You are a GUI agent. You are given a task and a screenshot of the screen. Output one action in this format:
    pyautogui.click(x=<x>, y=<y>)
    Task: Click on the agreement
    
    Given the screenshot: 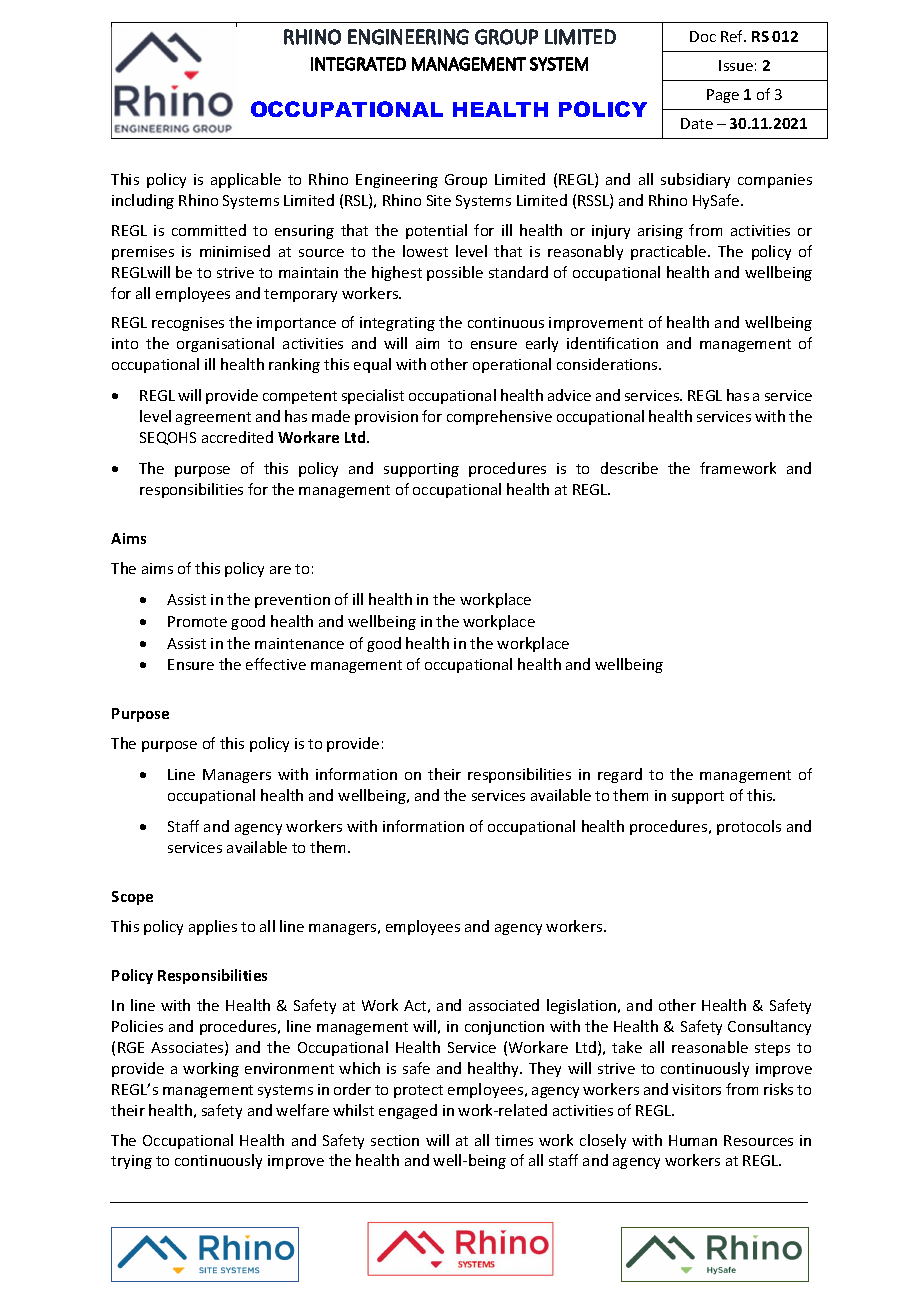 What is the action you would take?
    pyautogui.click(x=213, y=418)
